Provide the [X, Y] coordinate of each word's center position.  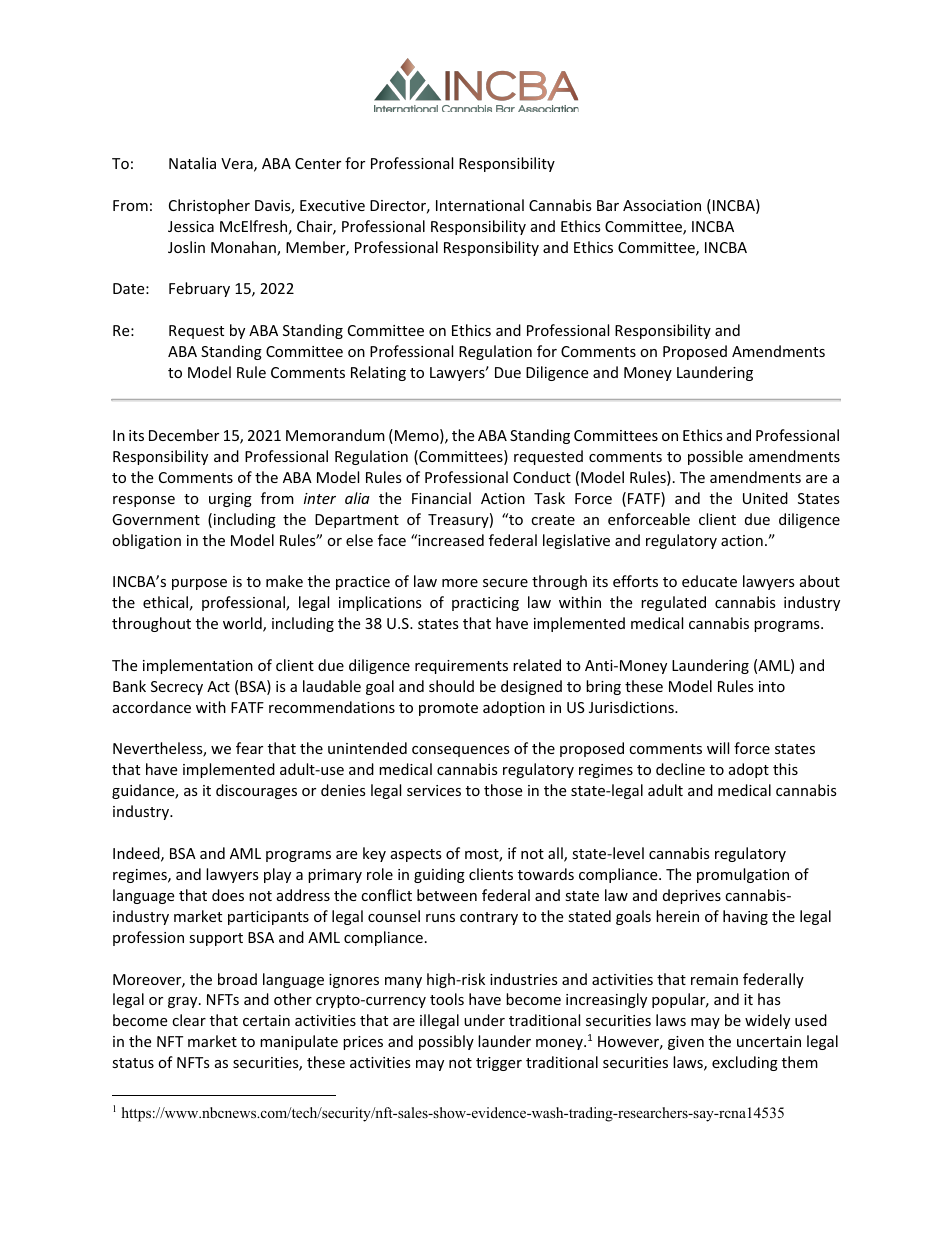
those [503, 790]
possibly [446, 1042]
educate [709, 581]
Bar [608, 205]
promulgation [743, 875]
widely [767, 1021]
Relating [378, 373]
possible [715, 457]
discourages [256, 791]
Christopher [209, 206]
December [184, 435]
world [243, 624]
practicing [485, 604]
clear [189, 1020]
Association [662, 205]
